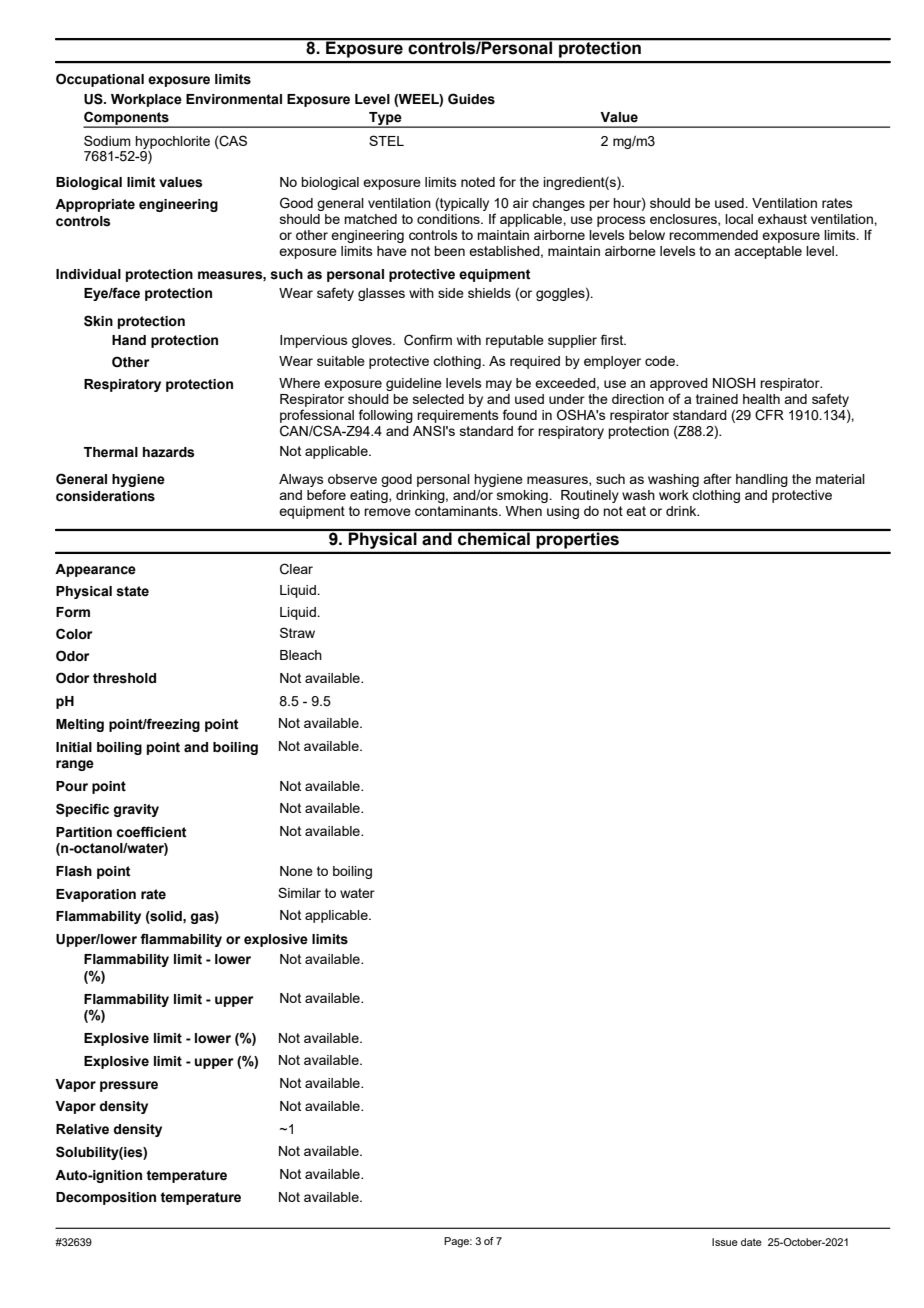 The width and height of the screenshot is (924, 1308). What do you see at coordinates (127, 119) in the screenshot?
I see `Components` at bounding box center [127, 119].
